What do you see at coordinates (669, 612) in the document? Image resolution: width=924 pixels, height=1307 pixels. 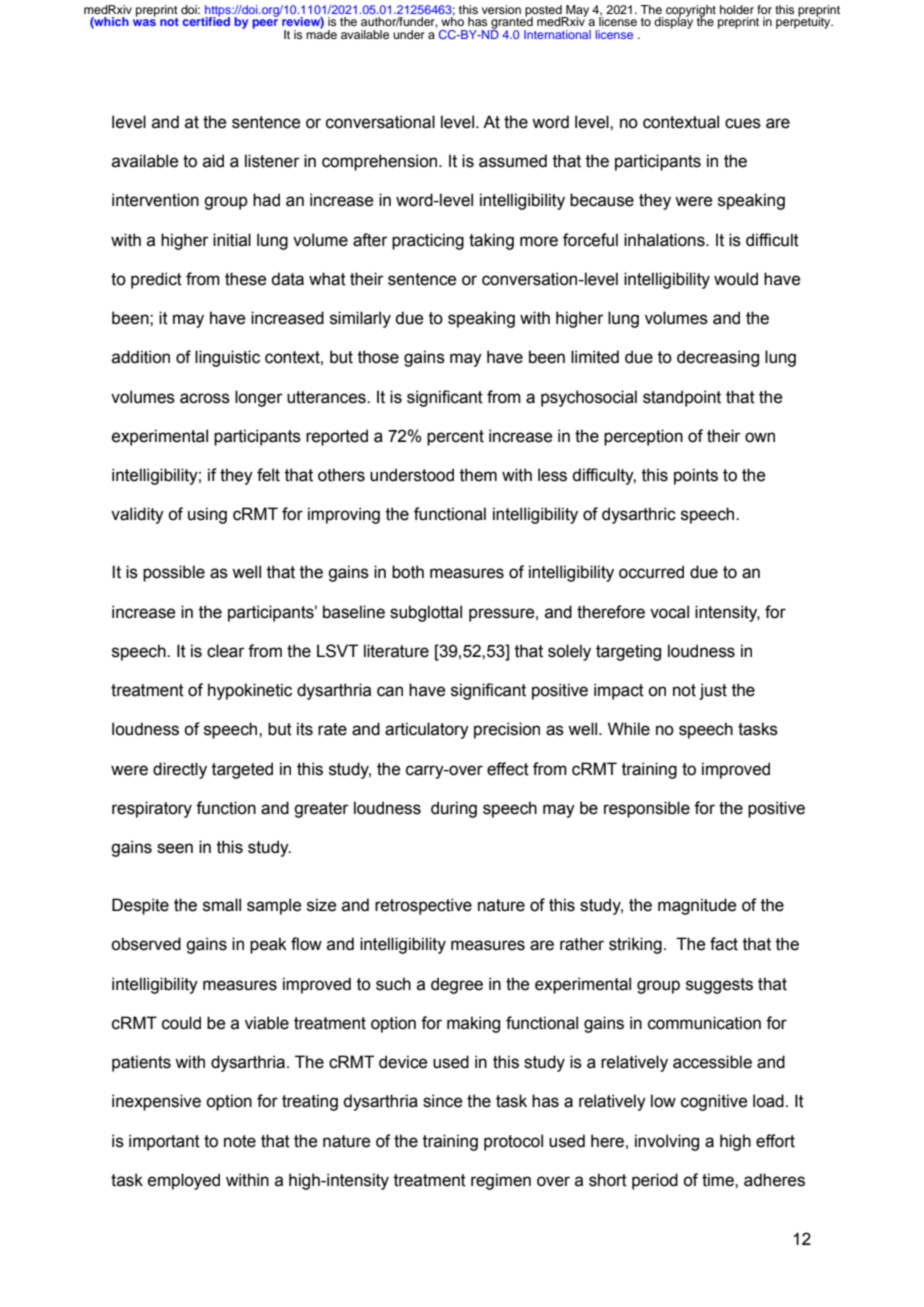 I see `vocal` at bounding box center [669, 612].
